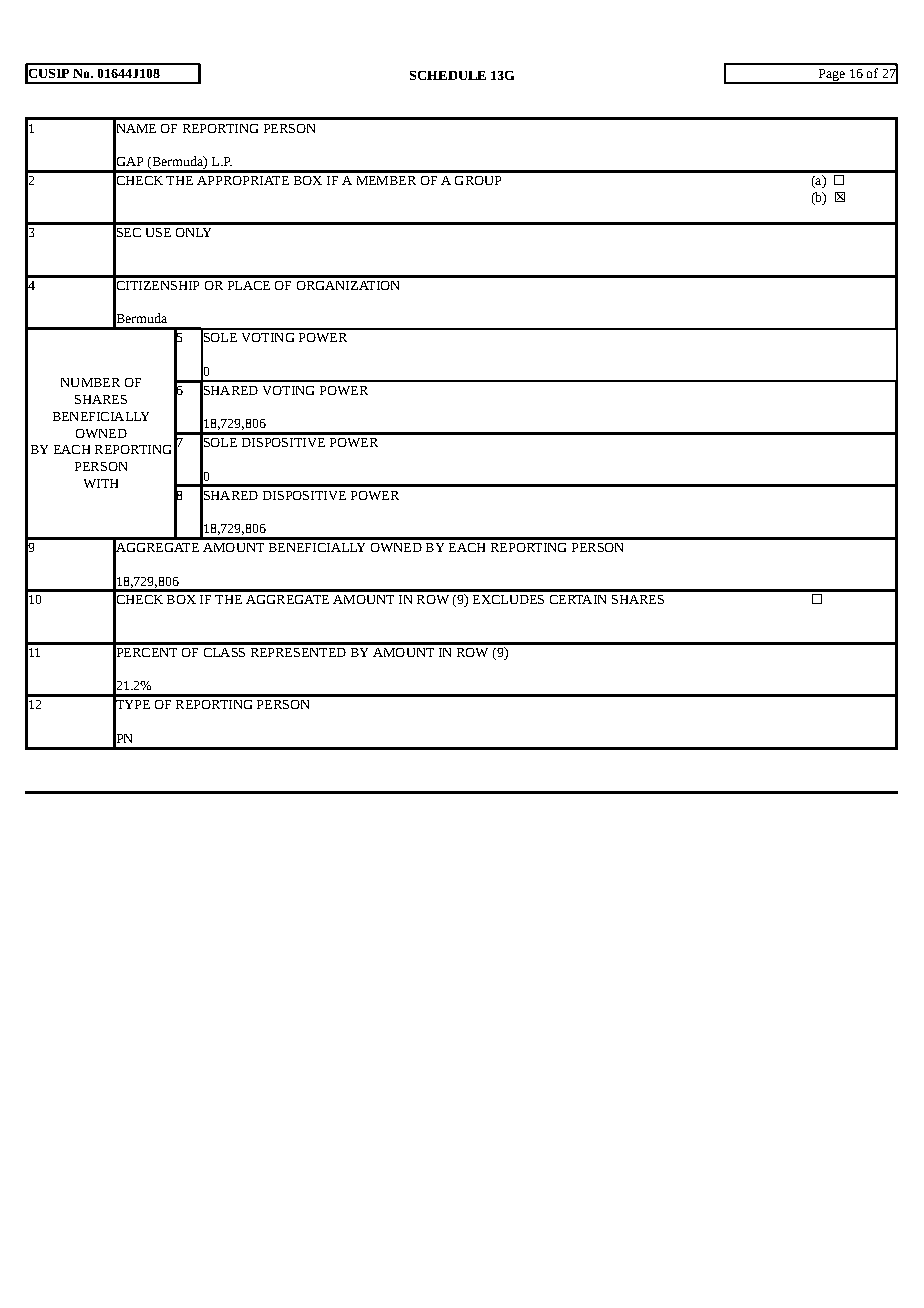  Describe the element at coordinates (90, 382) in the image. I see `NUMBER` at that location.
